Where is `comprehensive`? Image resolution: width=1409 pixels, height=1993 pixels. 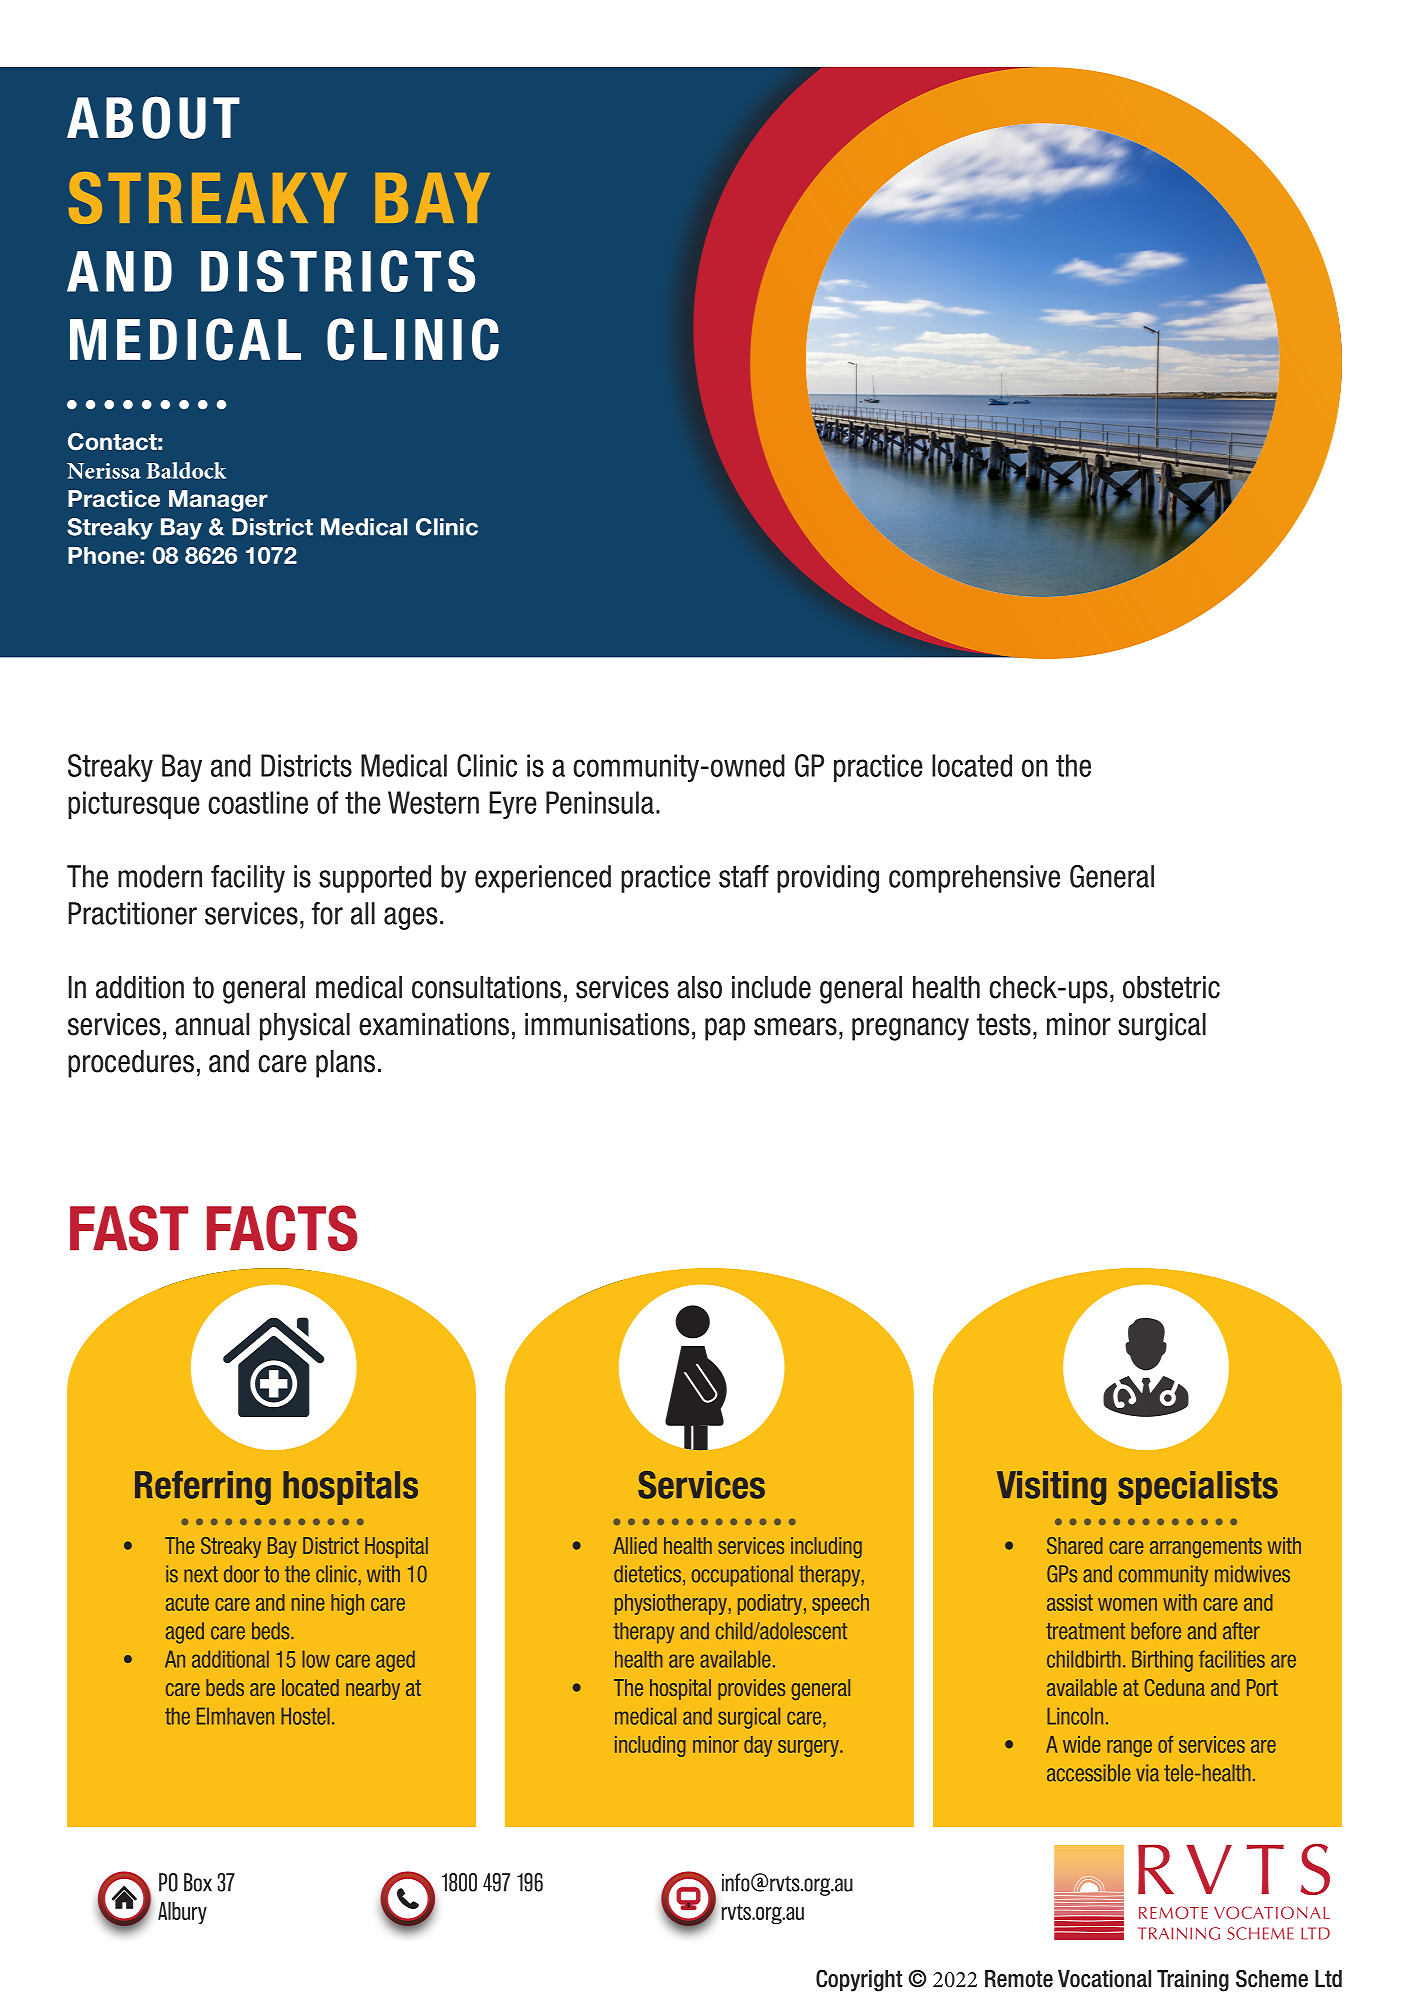 comprehensive is located at coordinates (974, 879).
